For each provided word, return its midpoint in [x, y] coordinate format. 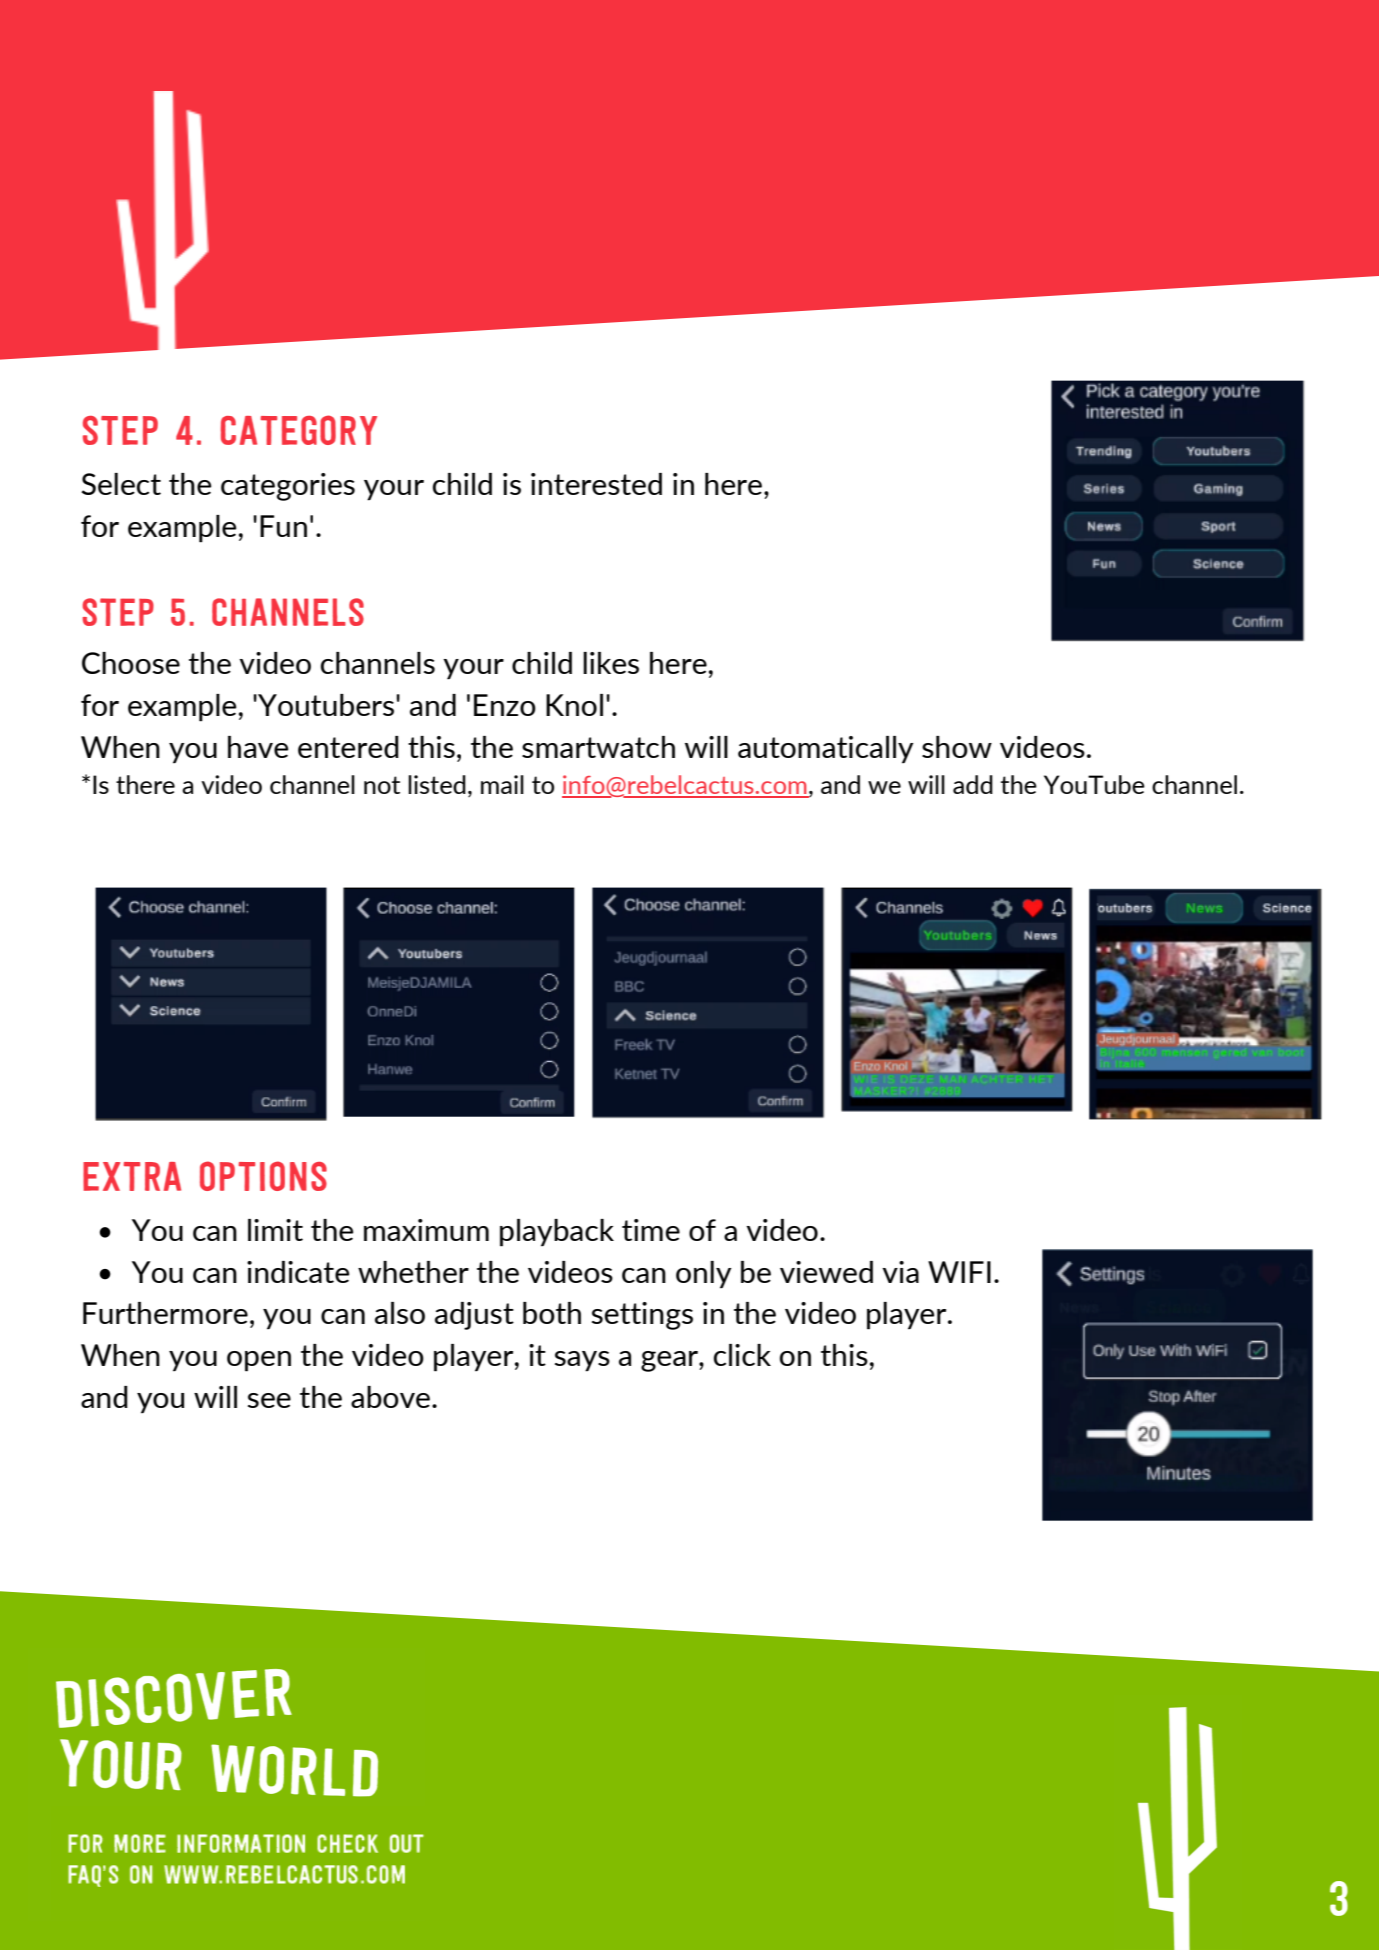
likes [611, 663]
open [259, 1361]
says [582, 1361]
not [382, 785]
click [742, 1355]
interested [596, 484]
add [973, 784]
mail [502, 784]
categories [288, 487]
